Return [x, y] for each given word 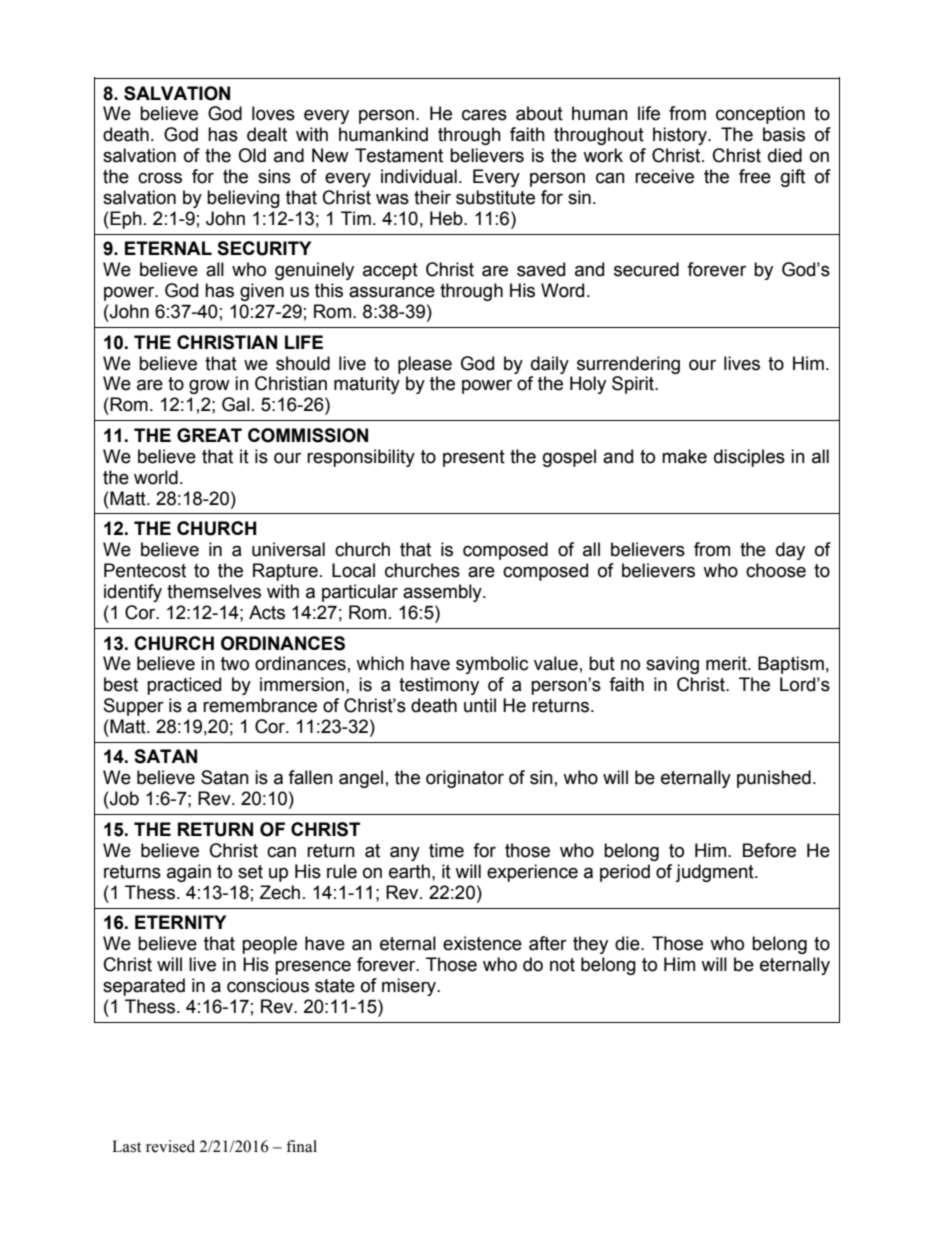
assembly [443, 593]
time [446, 850]
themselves [214, 591]
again [189, 873]
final [301, 1146]
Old [252, 155]
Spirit [634, 385]
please [425, 365]
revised [170, 1146]
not [562, 965]
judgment [715, 873]
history [681, 136]
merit [727, 663]
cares [484, 115]
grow [209, 386]
